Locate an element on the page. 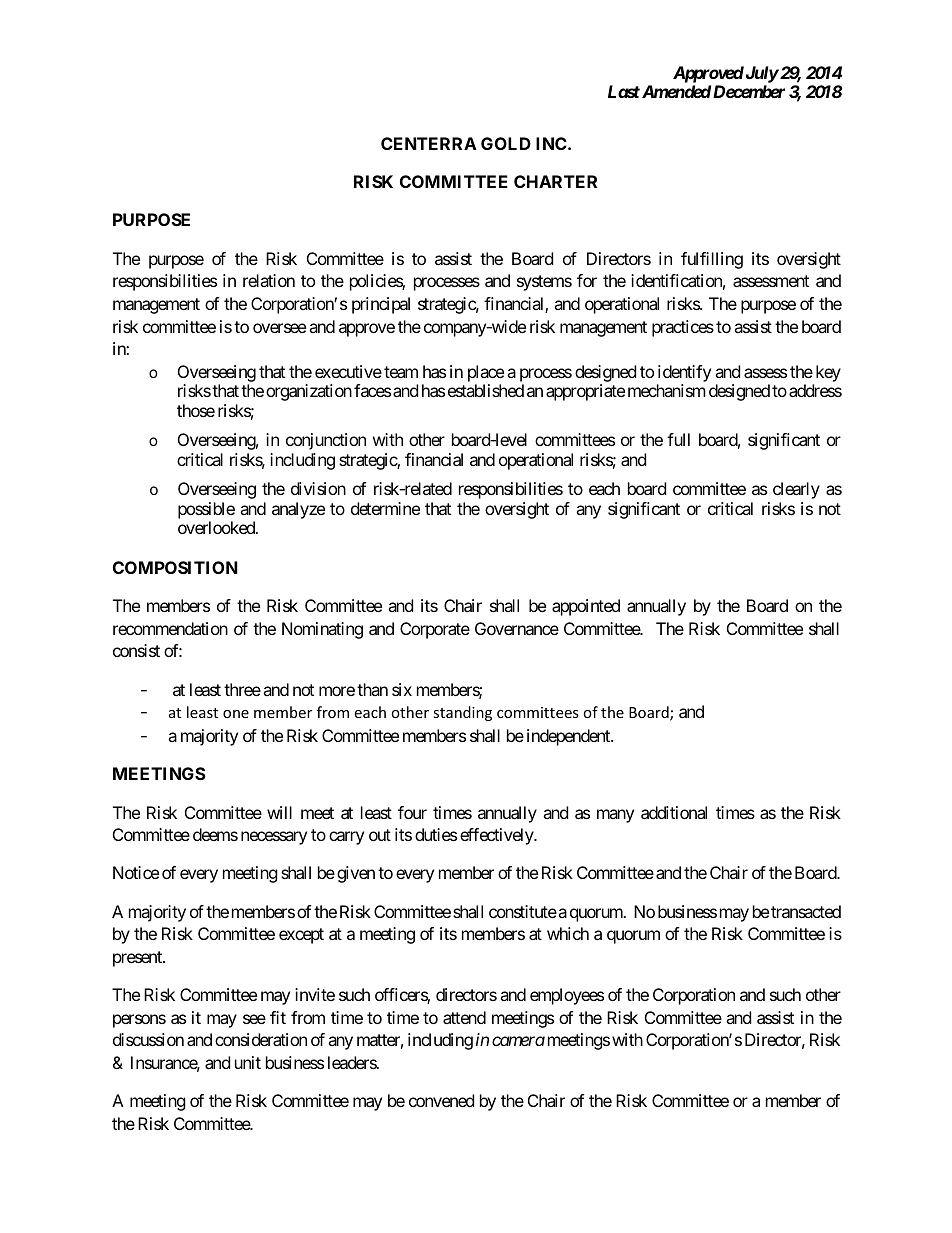  unit is located at coordinates (248, 1062).
